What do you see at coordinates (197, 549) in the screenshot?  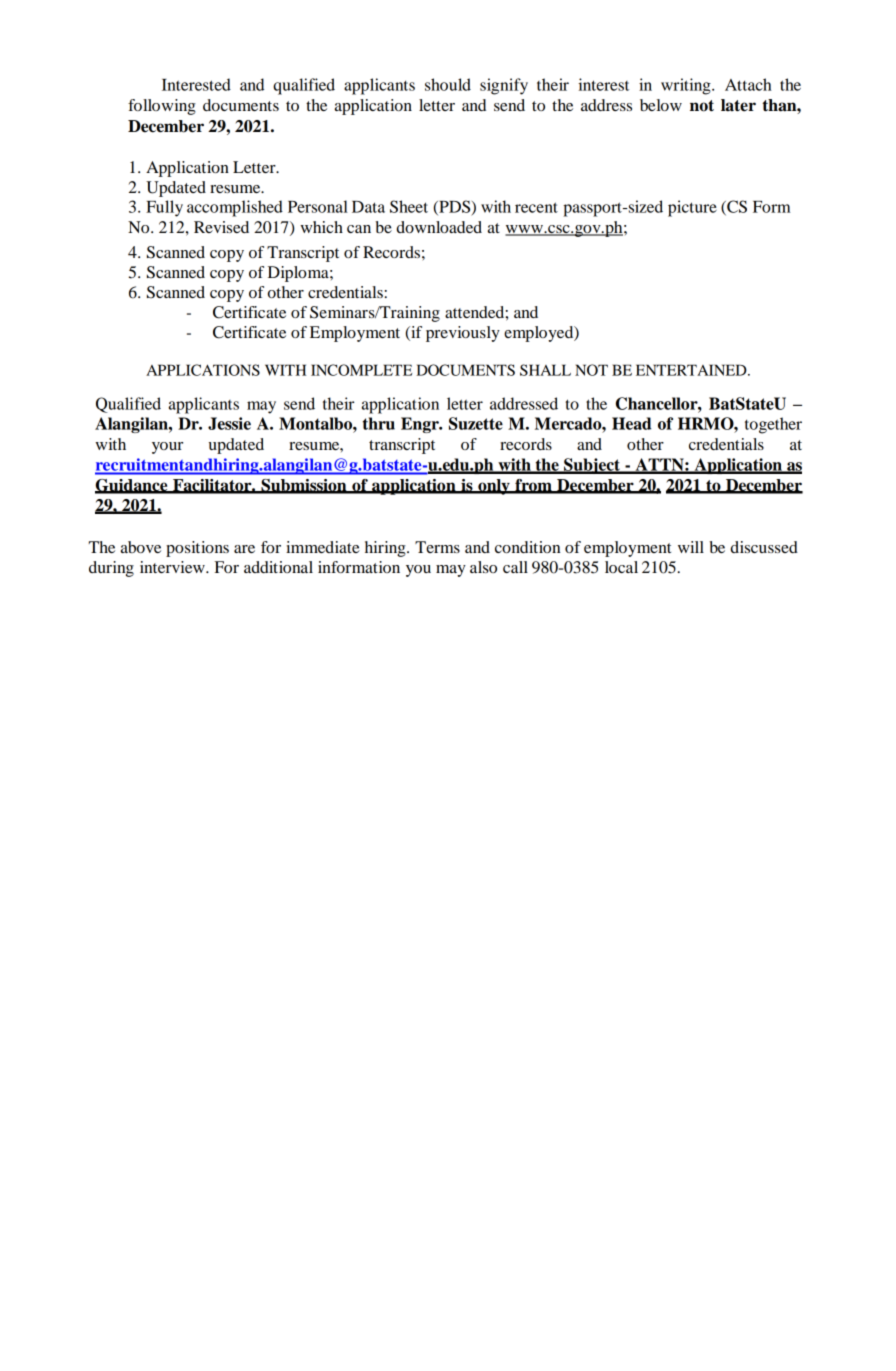 I see `positions` at bounding box center [197, 549].
